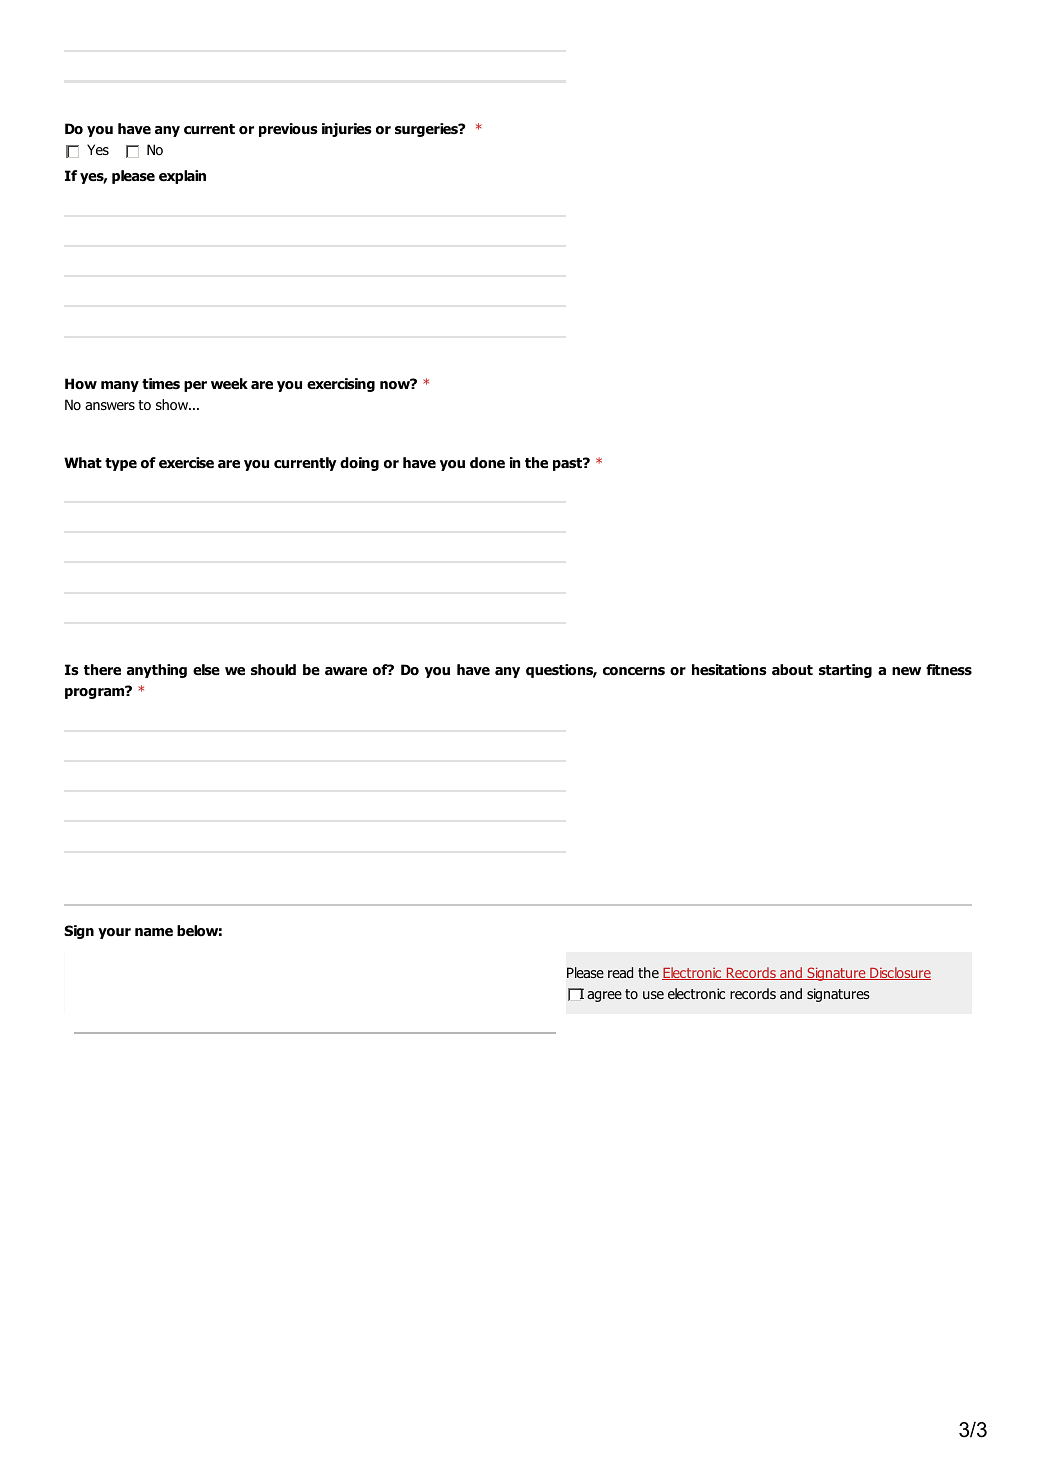  Describe the element at coordinates (157, 671) in the image. I see `anything` at that location.
